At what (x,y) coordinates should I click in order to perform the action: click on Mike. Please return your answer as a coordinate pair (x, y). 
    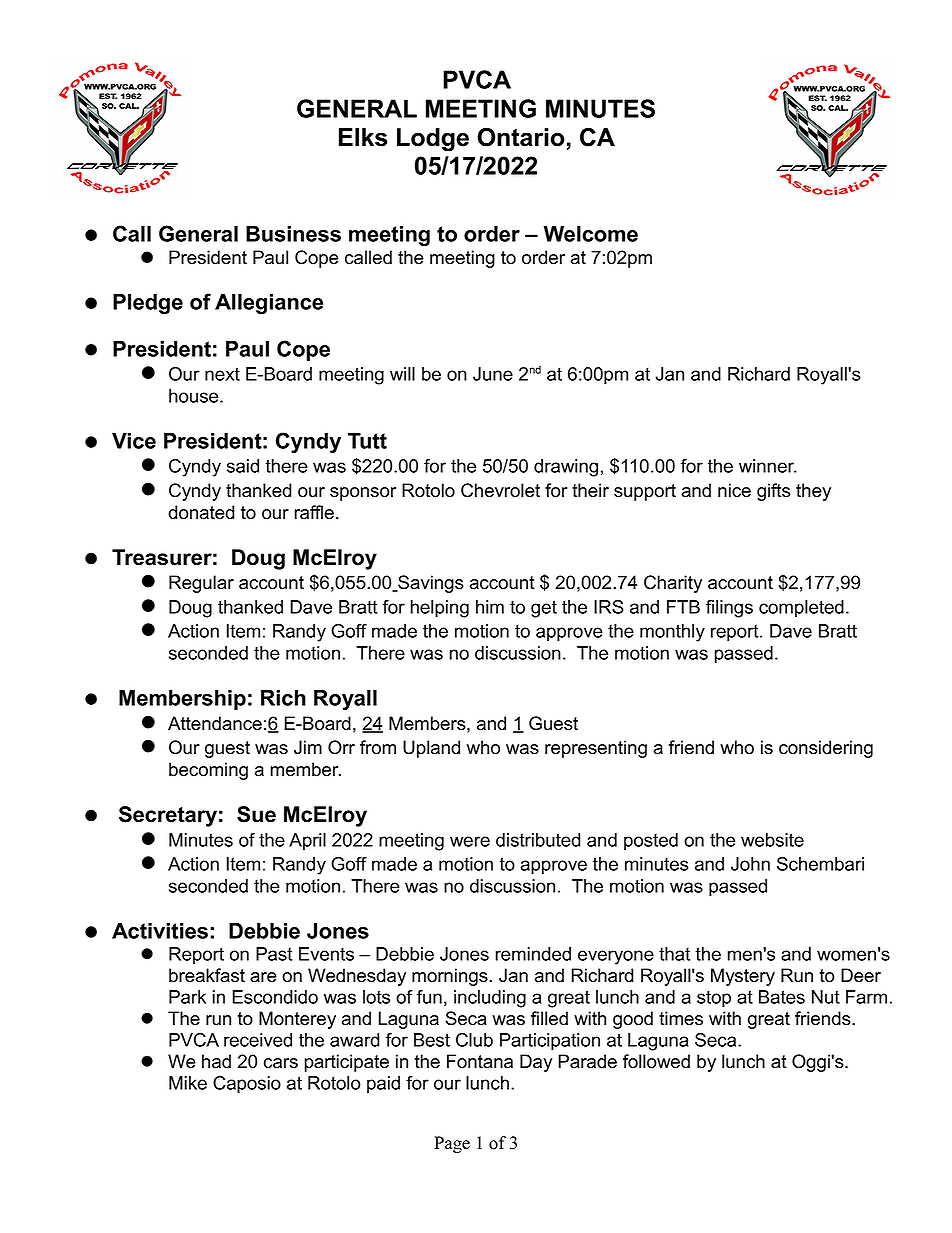
    Looking at the image, I should click on (188, 1083).
